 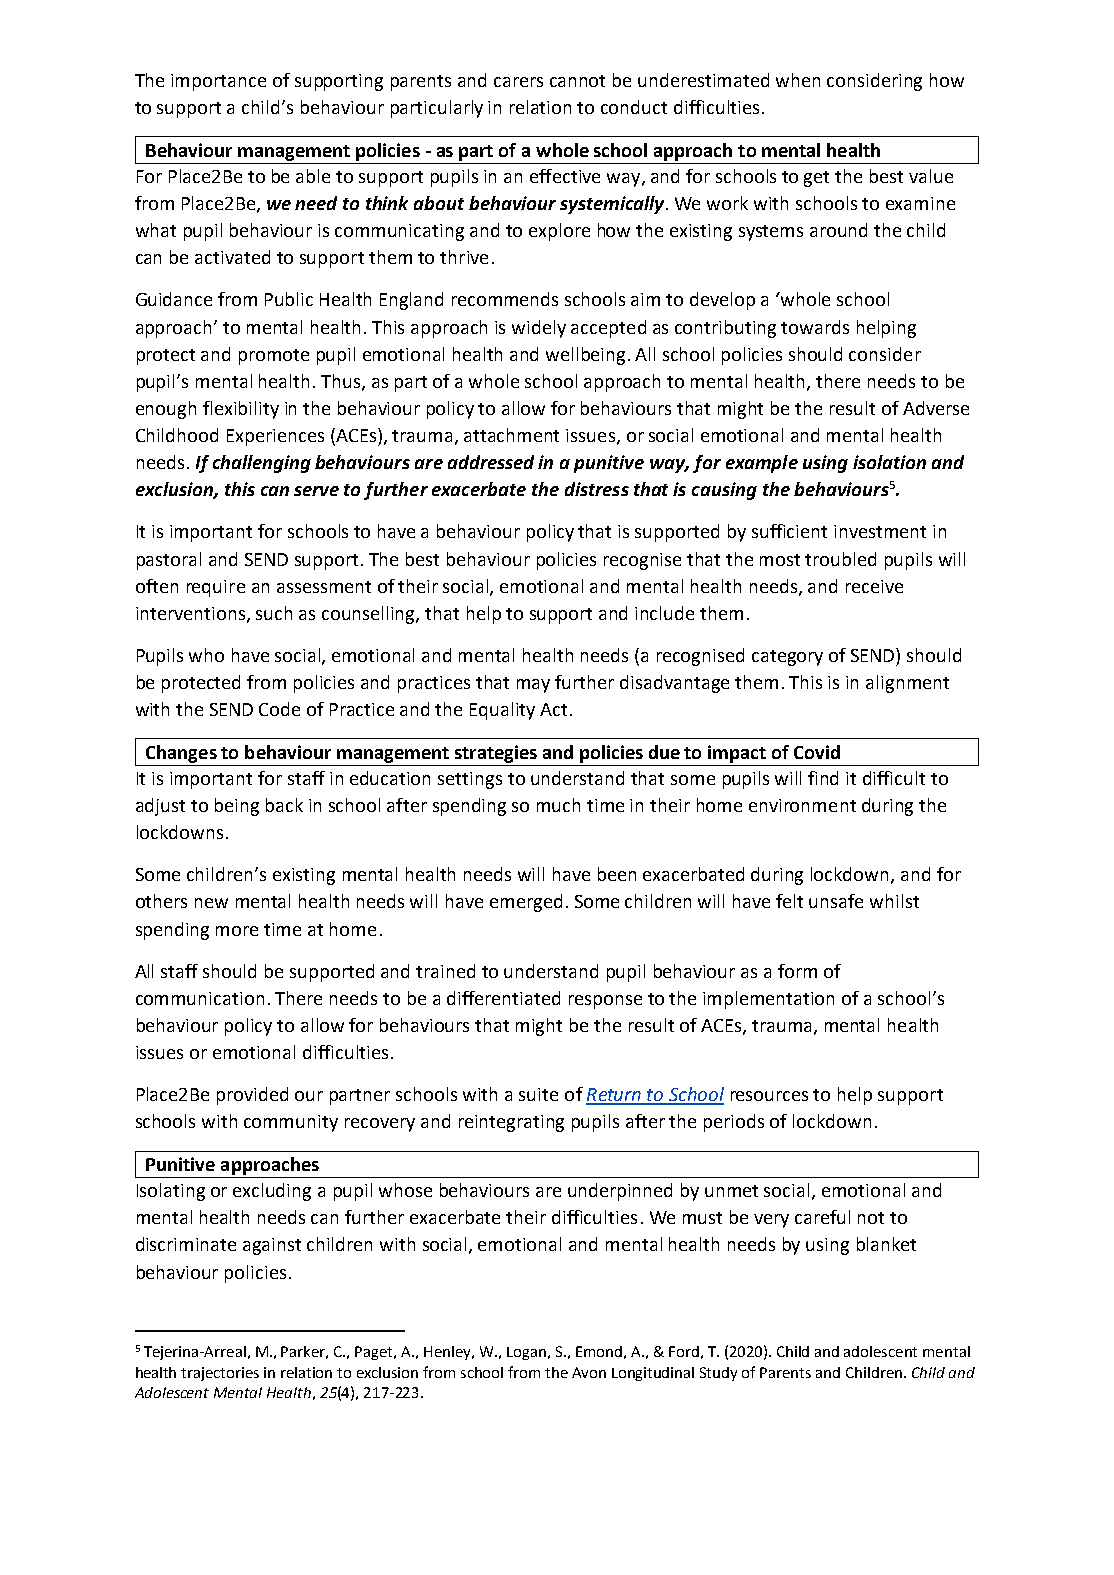 I want to click on challenging, so click(x=262, y=464).
